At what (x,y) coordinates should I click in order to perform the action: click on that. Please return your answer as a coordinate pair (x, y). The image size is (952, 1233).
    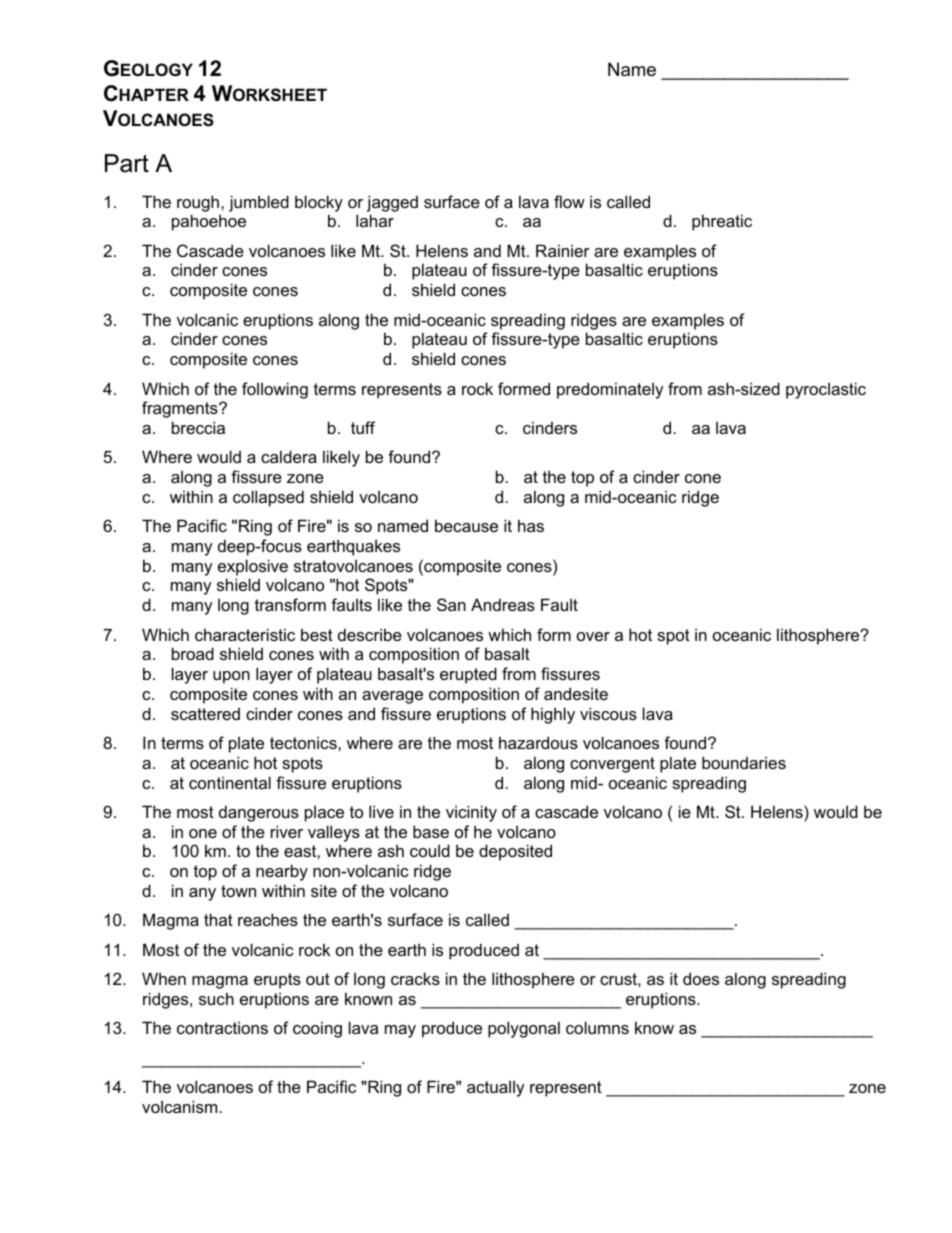
    Looking at the image, I should click on (218, 919).
